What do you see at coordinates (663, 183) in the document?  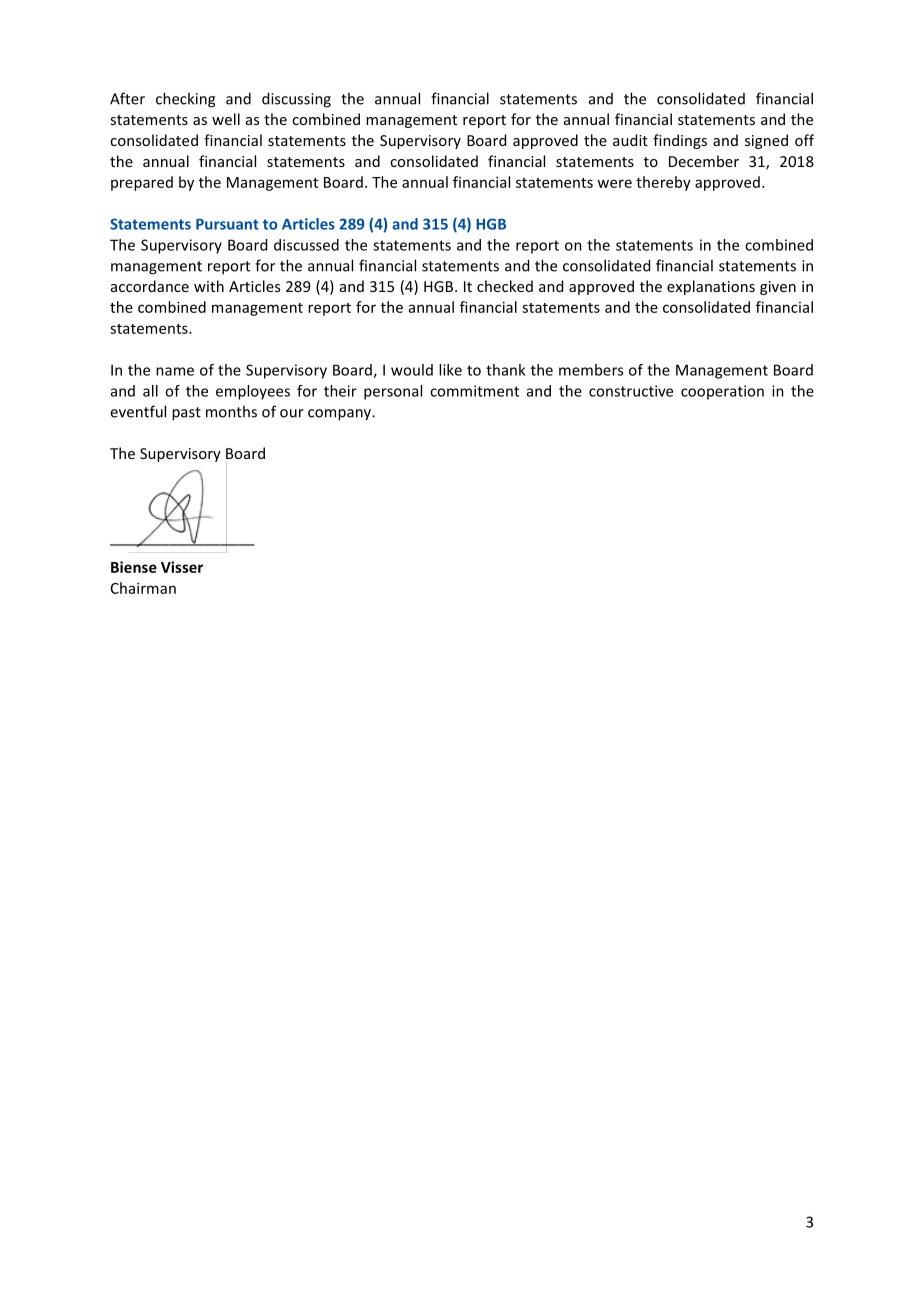 I see `thereby` at bounding box center [663, 183].
